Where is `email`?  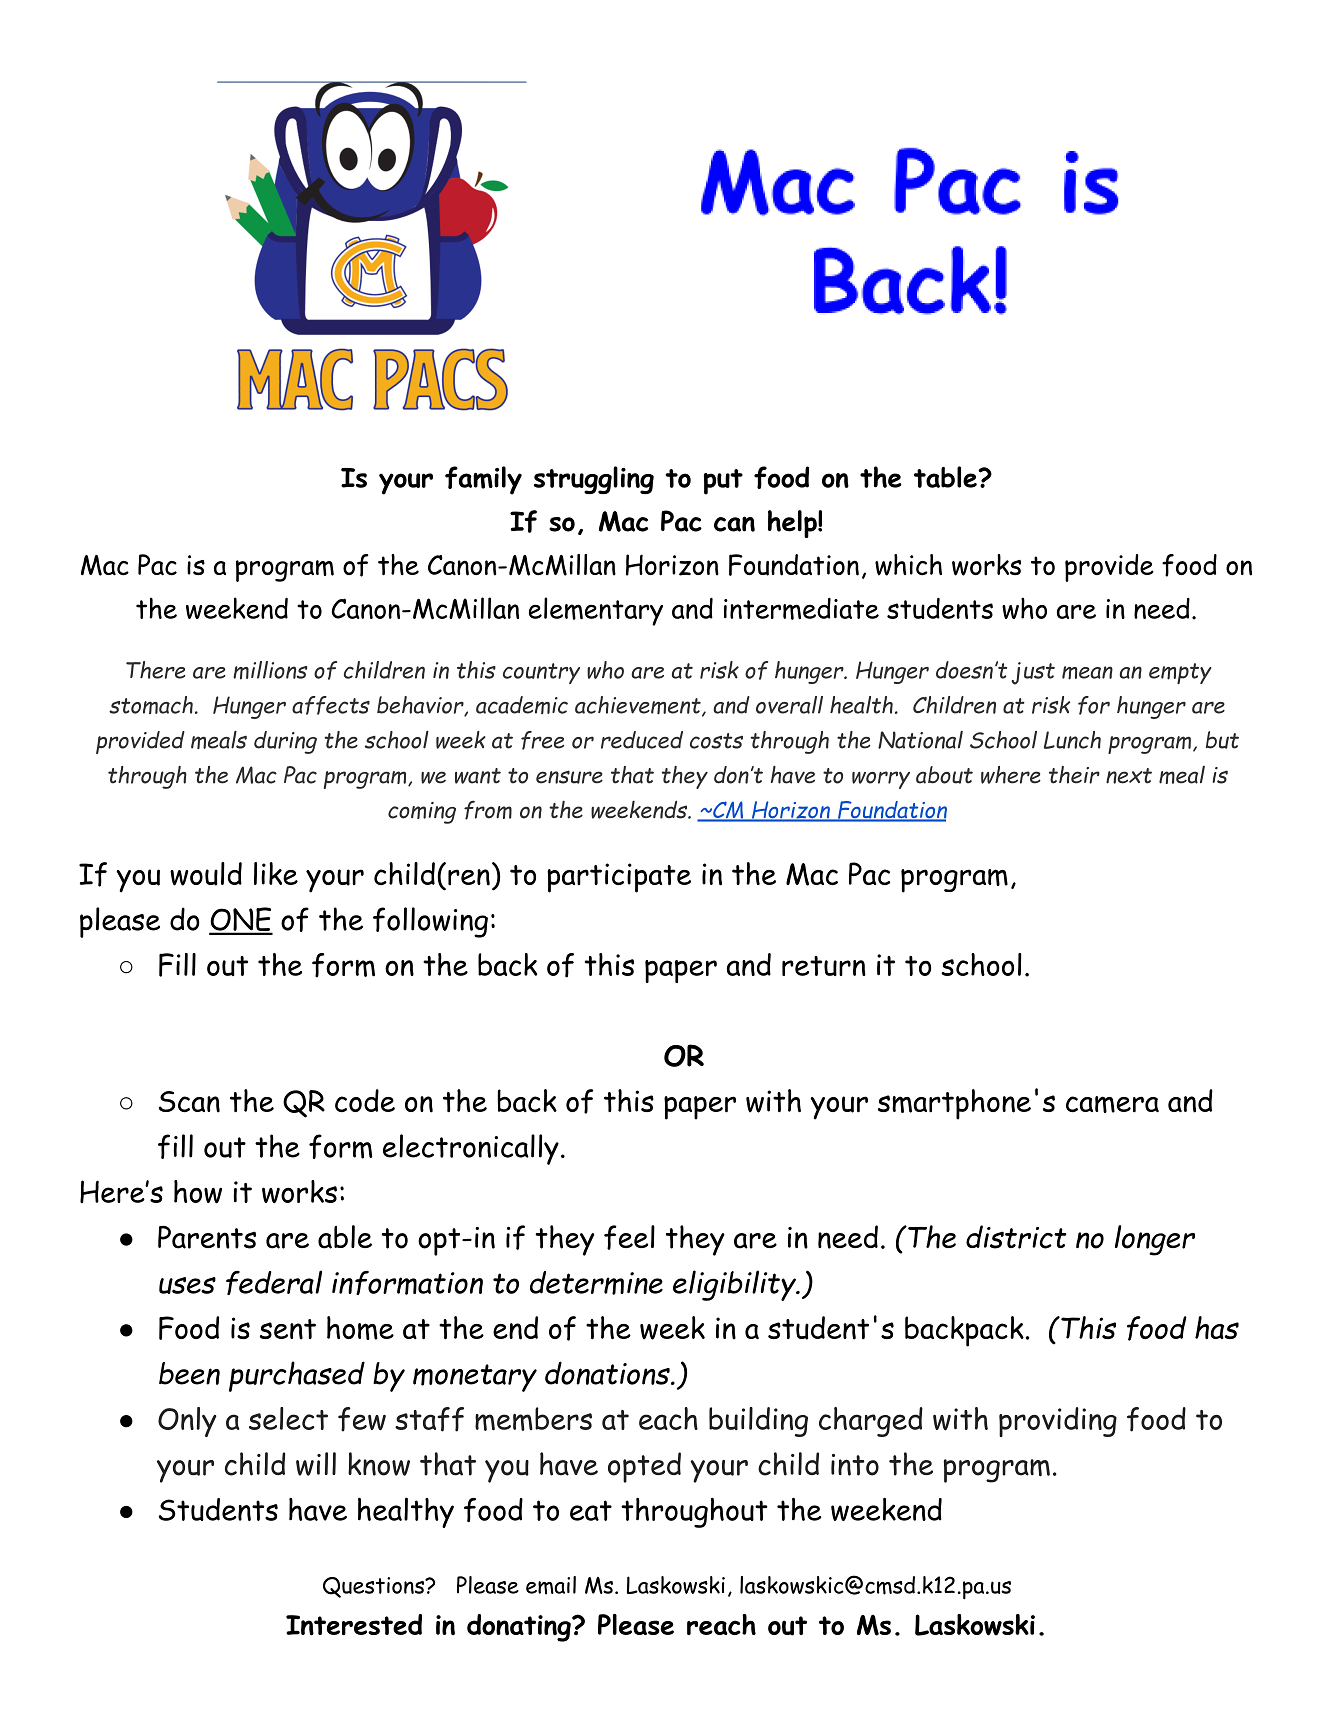 email is located at coordinates (551, 1585).
